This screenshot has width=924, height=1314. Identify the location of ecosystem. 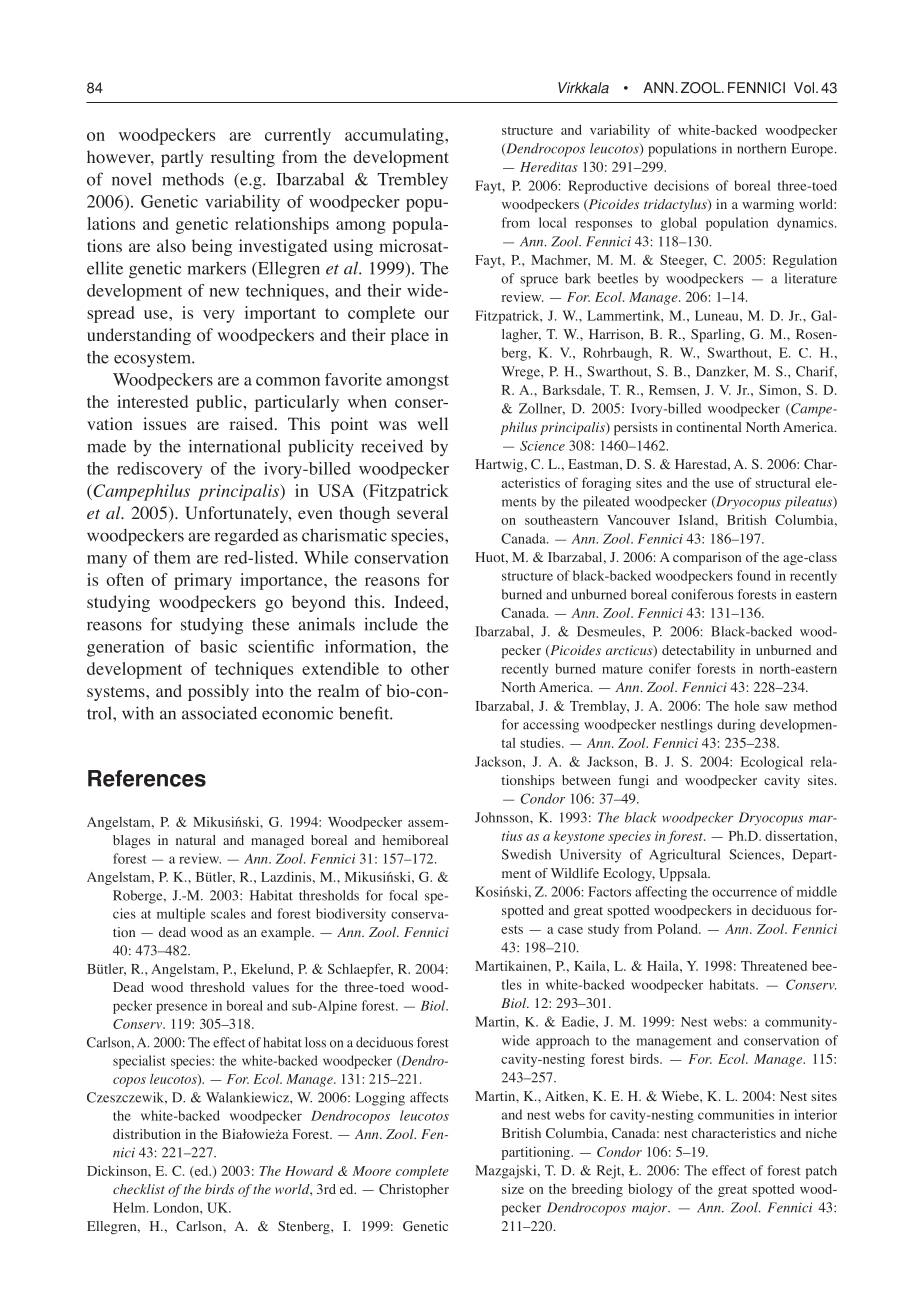
(153, 360).
